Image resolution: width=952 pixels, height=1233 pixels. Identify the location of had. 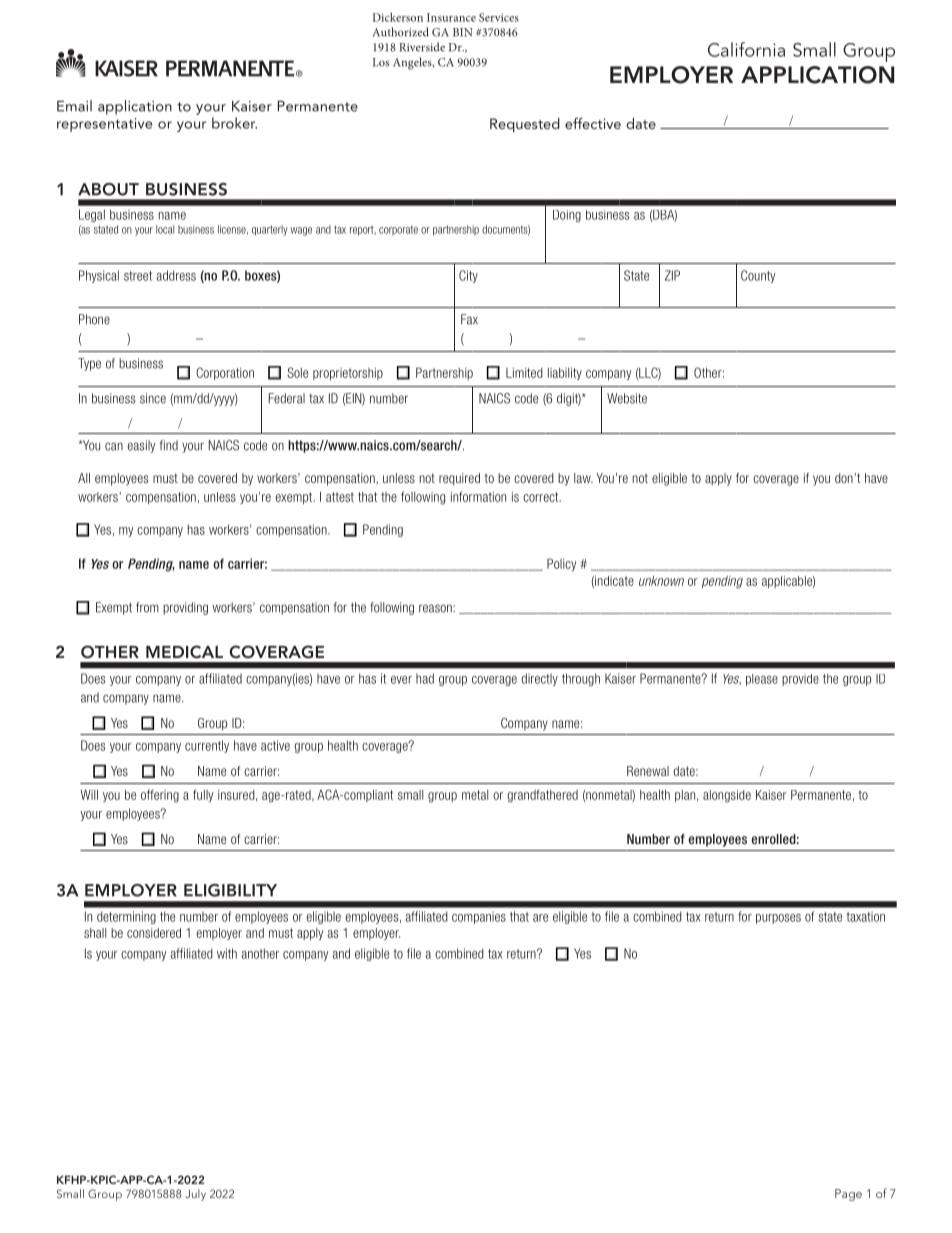
(425, 678).
